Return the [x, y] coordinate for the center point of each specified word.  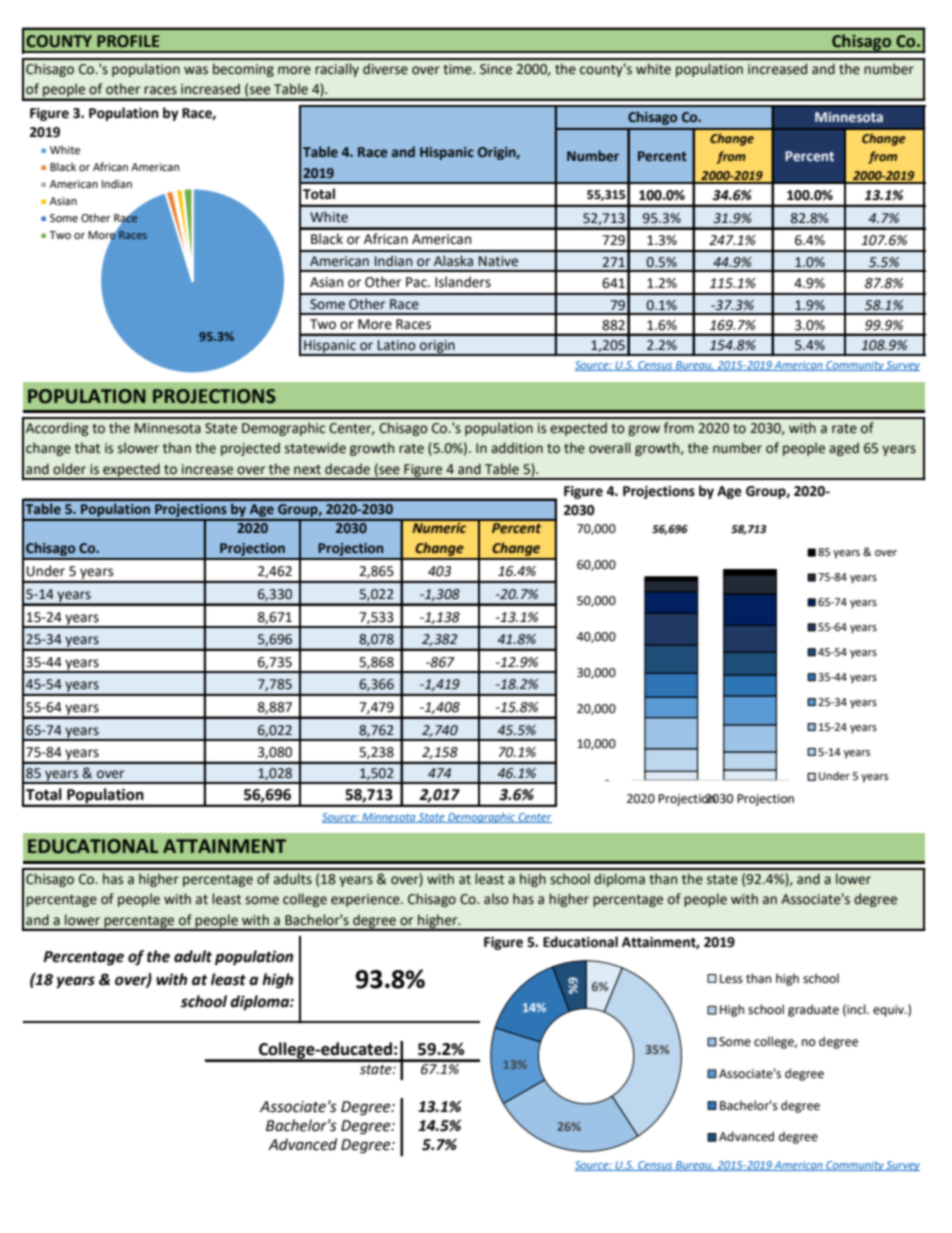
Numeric [439, 526]
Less [731, 979]
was [196, 70]
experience [366, 900]
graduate [813, 1010]
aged [844, 449]
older [69, 469]
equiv [890, 1011]
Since [496, 69]
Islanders [463, 282]
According [57, 429]
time [458, 69]
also [496, 899]
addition [517, 448]
